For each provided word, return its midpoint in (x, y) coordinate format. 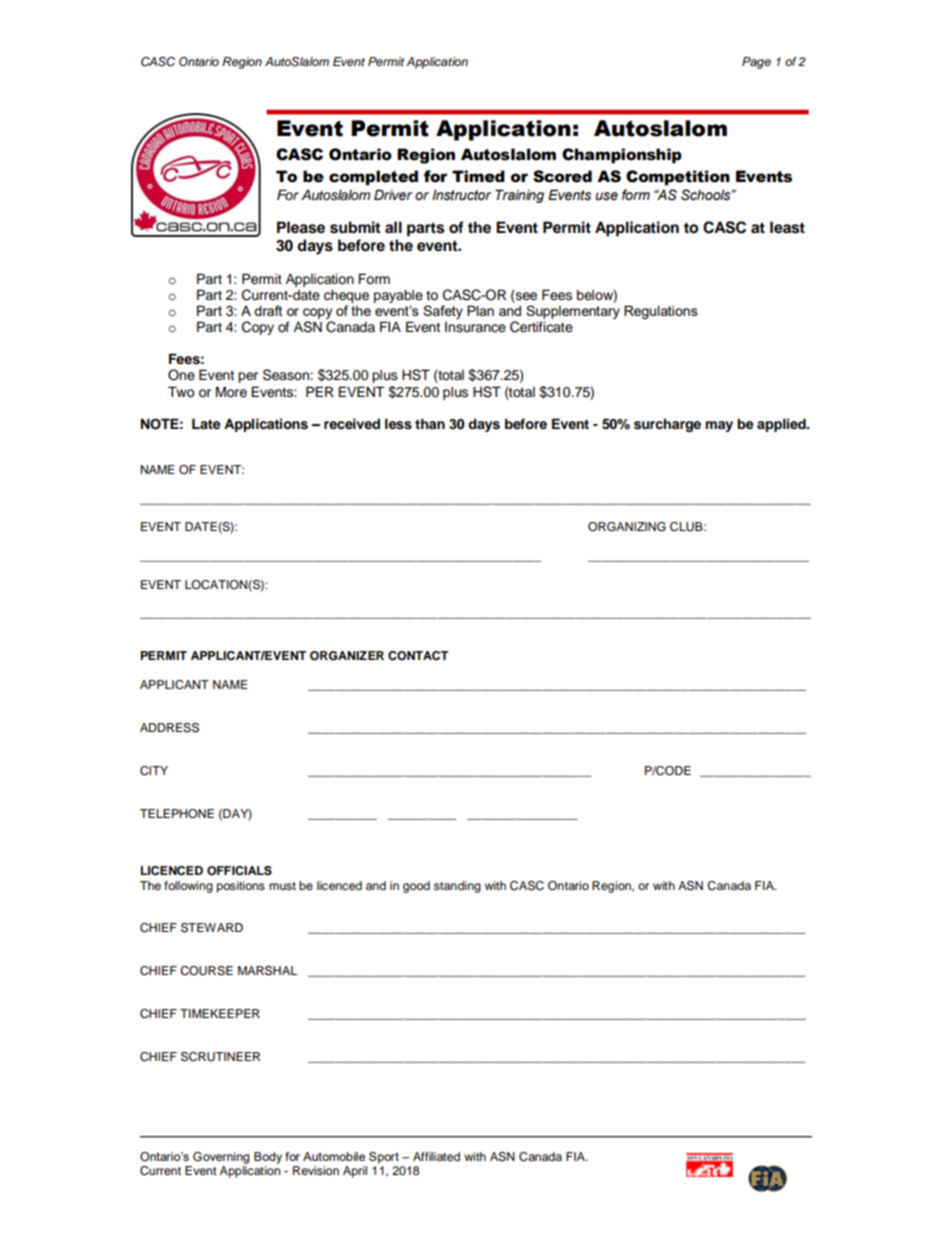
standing (457, 887)
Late (206, 423)
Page (756, 63)
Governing (221, 1158)
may (719, 426)
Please (301, 227)
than (430, 423)
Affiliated (436, 1156)
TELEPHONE (177, 814)
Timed (478, 176)
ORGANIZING (627, 527)
